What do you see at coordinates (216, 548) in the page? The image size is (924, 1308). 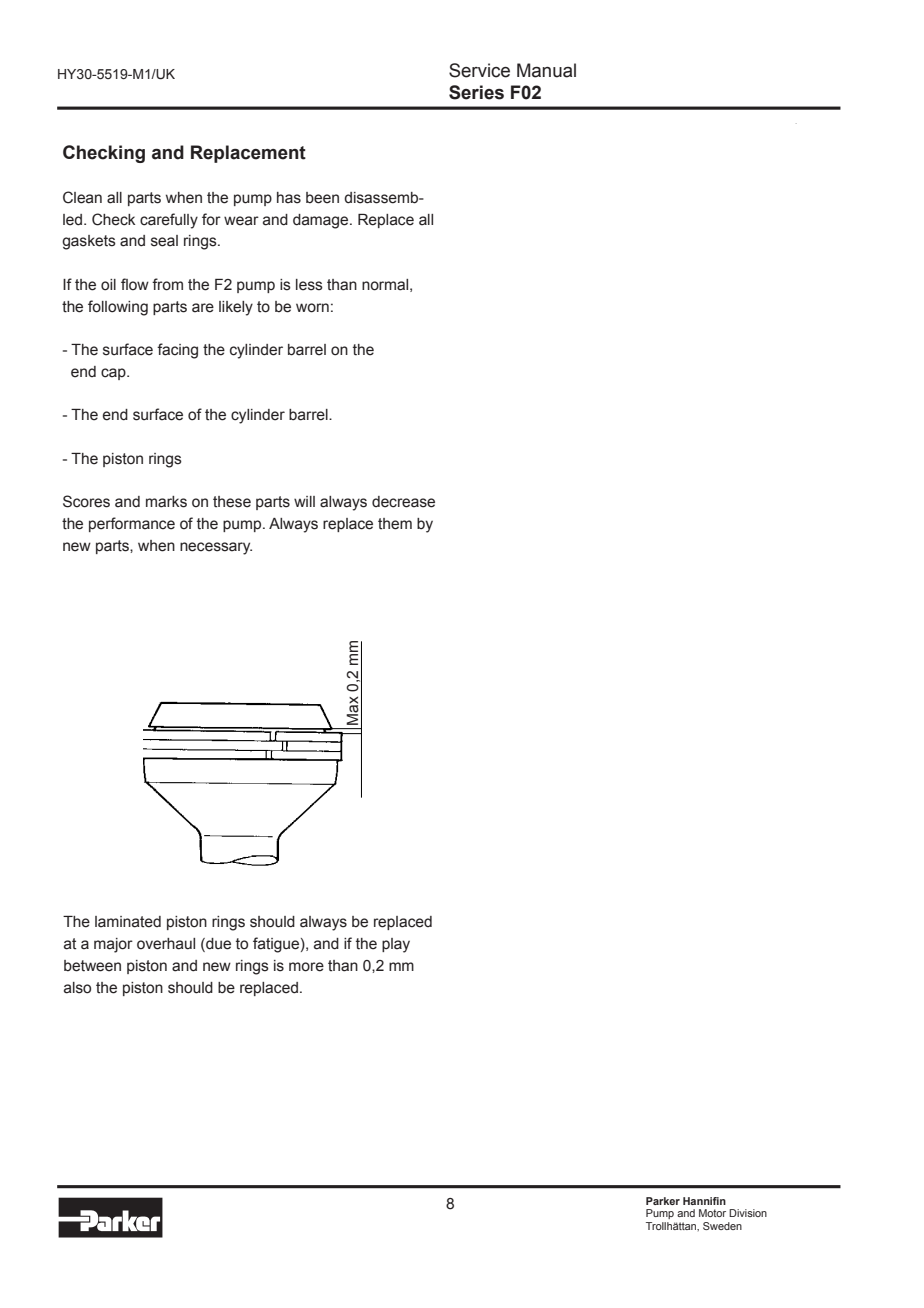 I see `necessary` at bounding box center [216, 548].
